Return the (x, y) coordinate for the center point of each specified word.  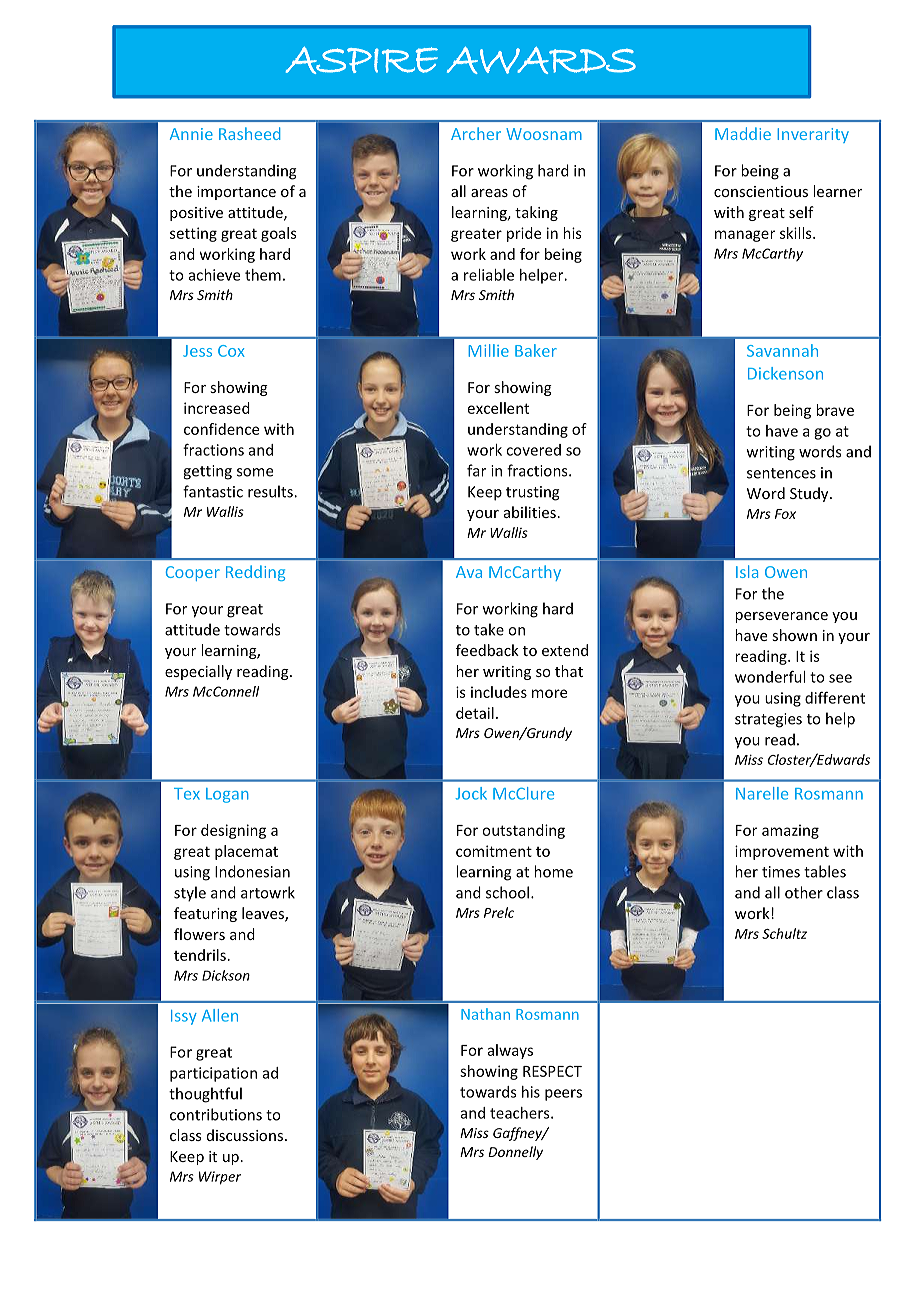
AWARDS (541, 60)
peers (563, 1095)
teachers (521, 1113)
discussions (245, 1135)
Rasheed (249, 133)
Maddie (743, 133)
